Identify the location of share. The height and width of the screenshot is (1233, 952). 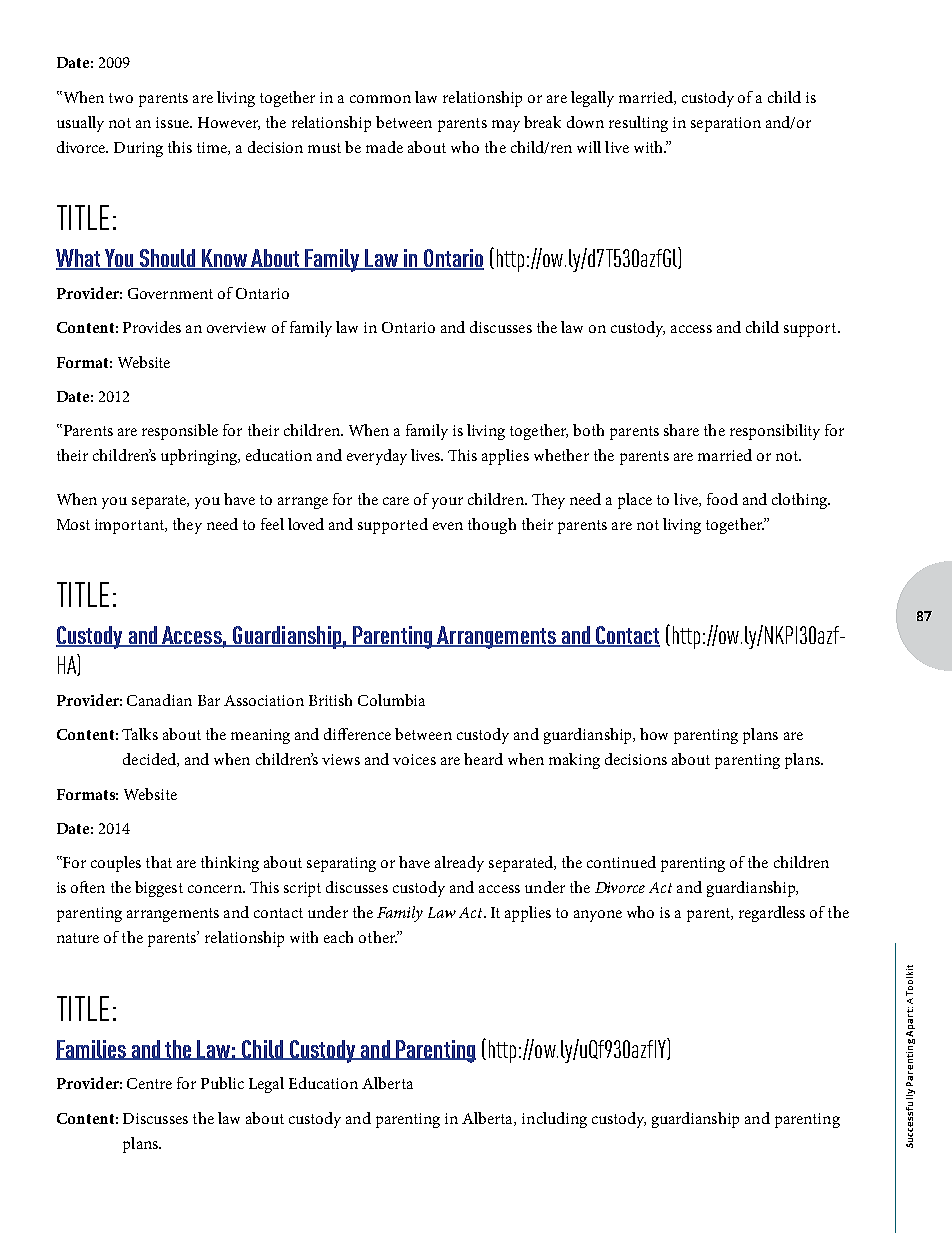
(681, 430).
